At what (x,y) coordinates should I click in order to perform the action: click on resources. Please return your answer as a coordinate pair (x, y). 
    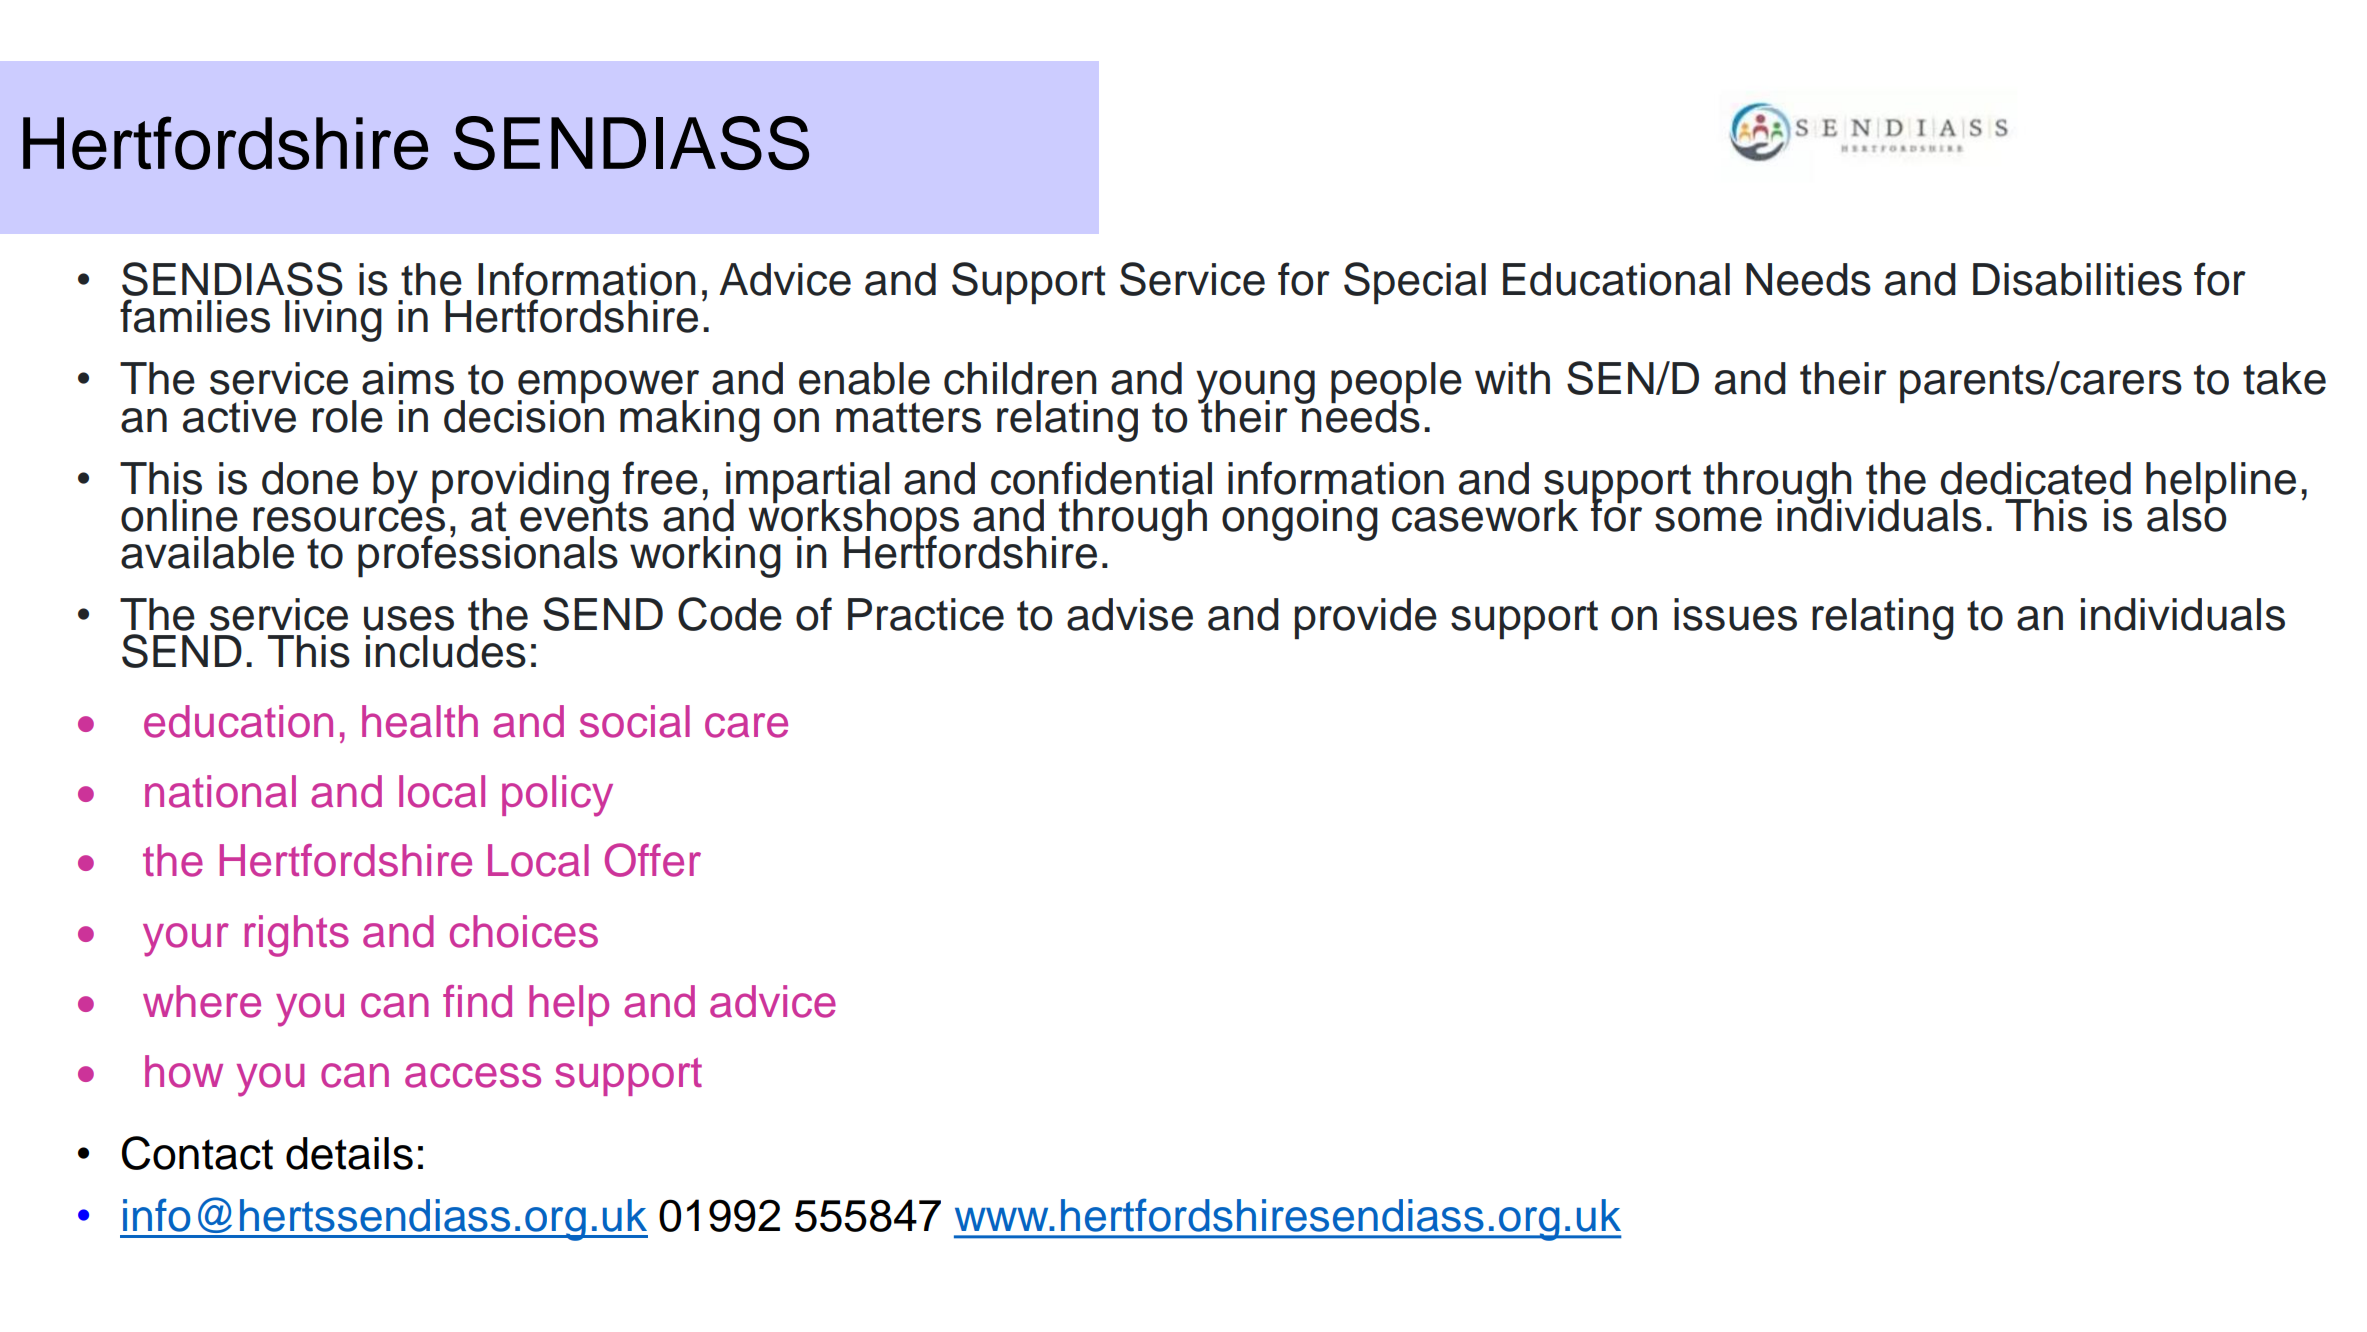
    Looking at the image, I should click on (349, 519).
